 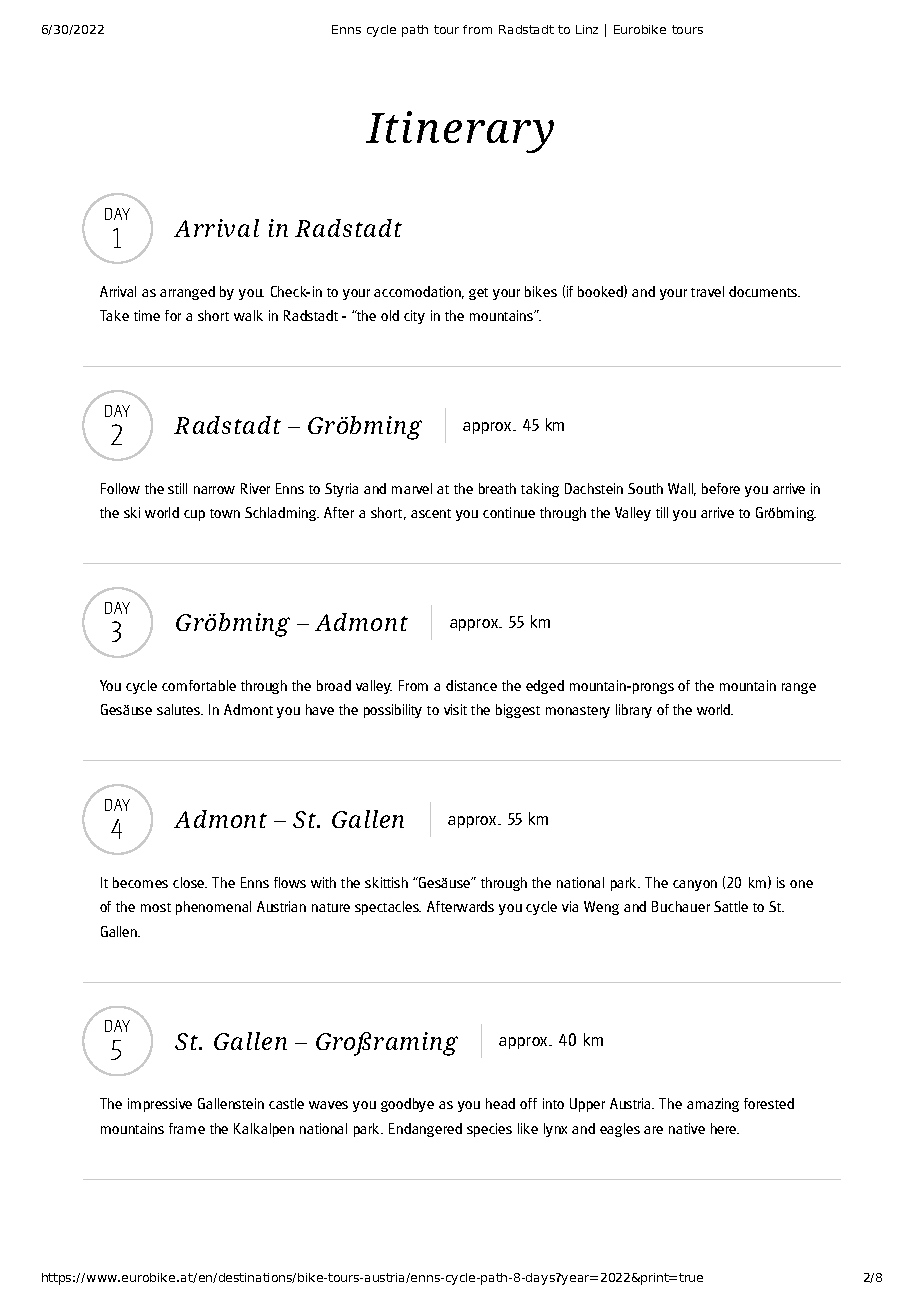 What do you see at coordinates (160, 1105) in the page?
I see `impressive` at bounding box center [160, 1105].
